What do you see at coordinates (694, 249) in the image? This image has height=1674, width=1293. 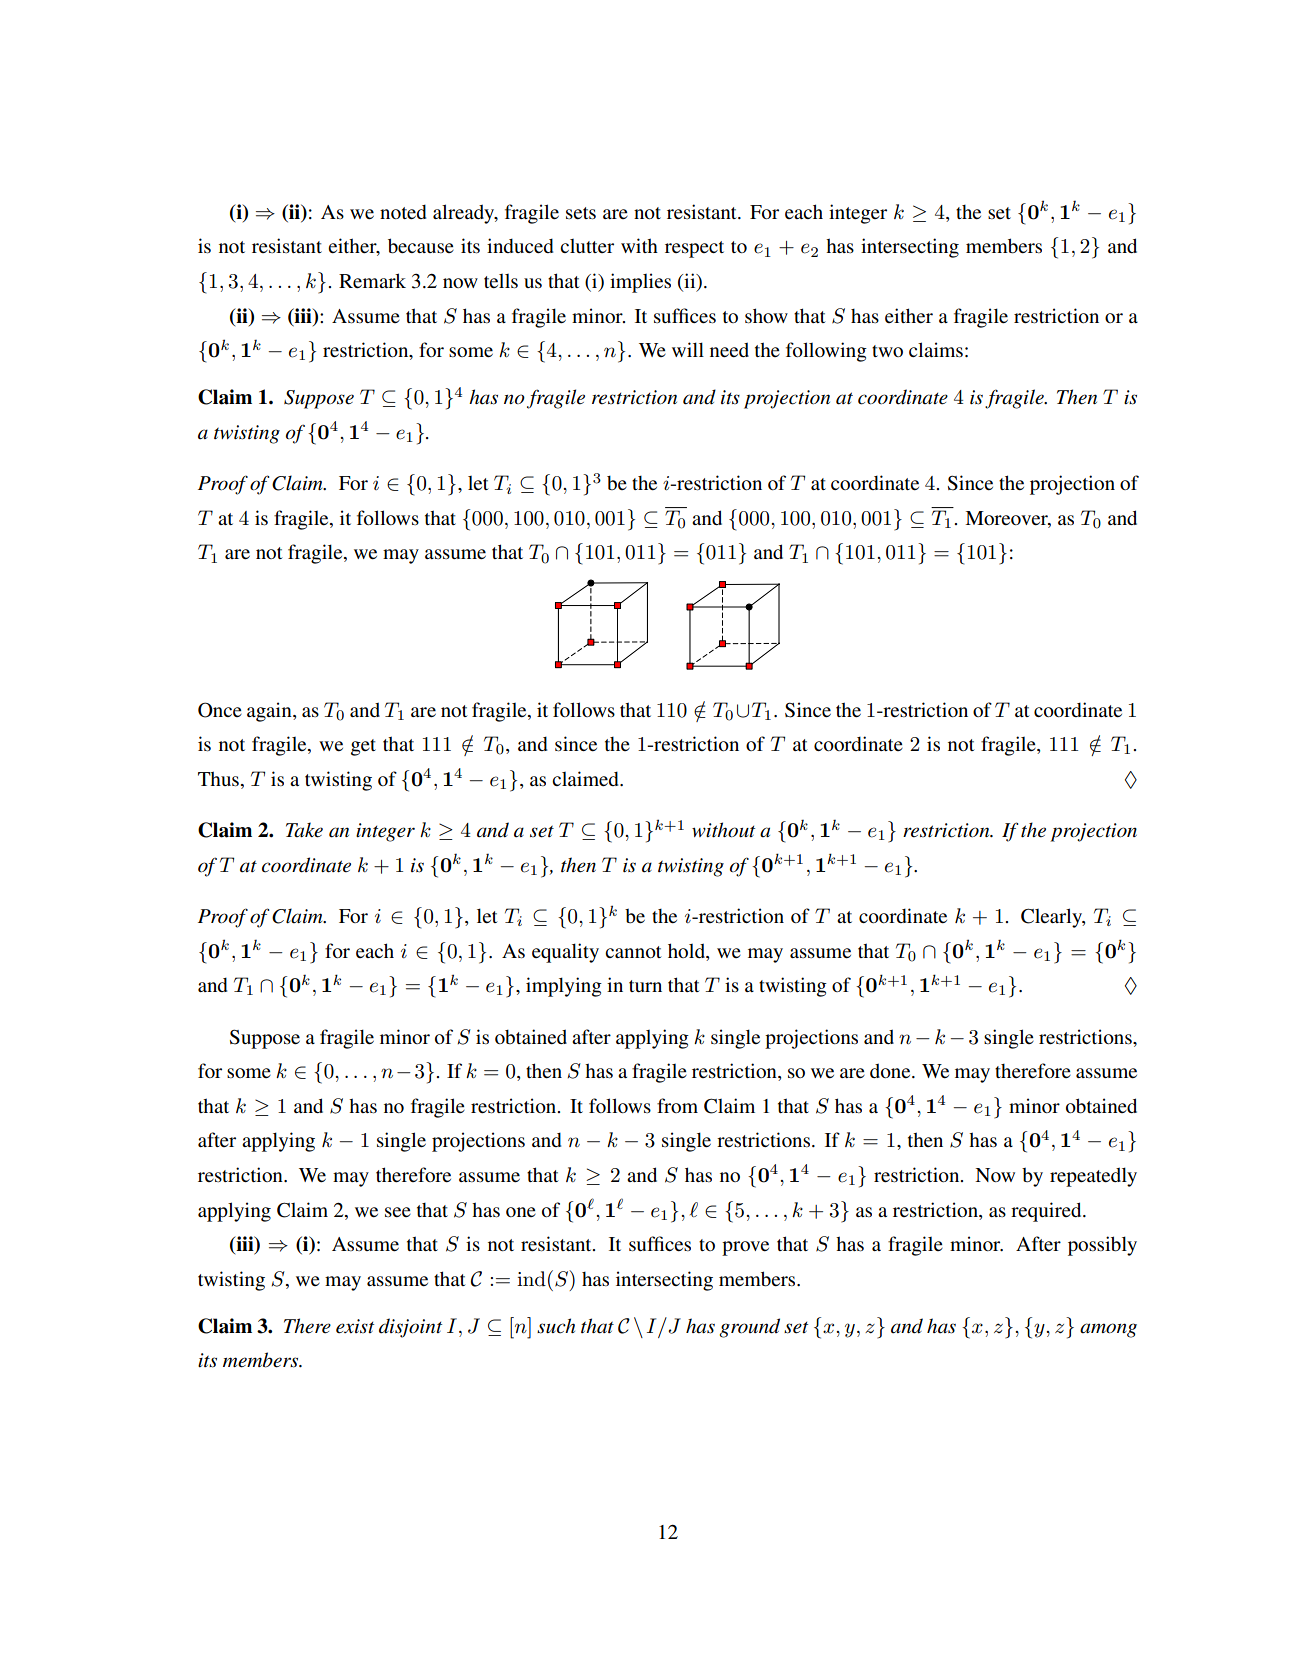 I see `respect` at bounding box center [694, 249].
